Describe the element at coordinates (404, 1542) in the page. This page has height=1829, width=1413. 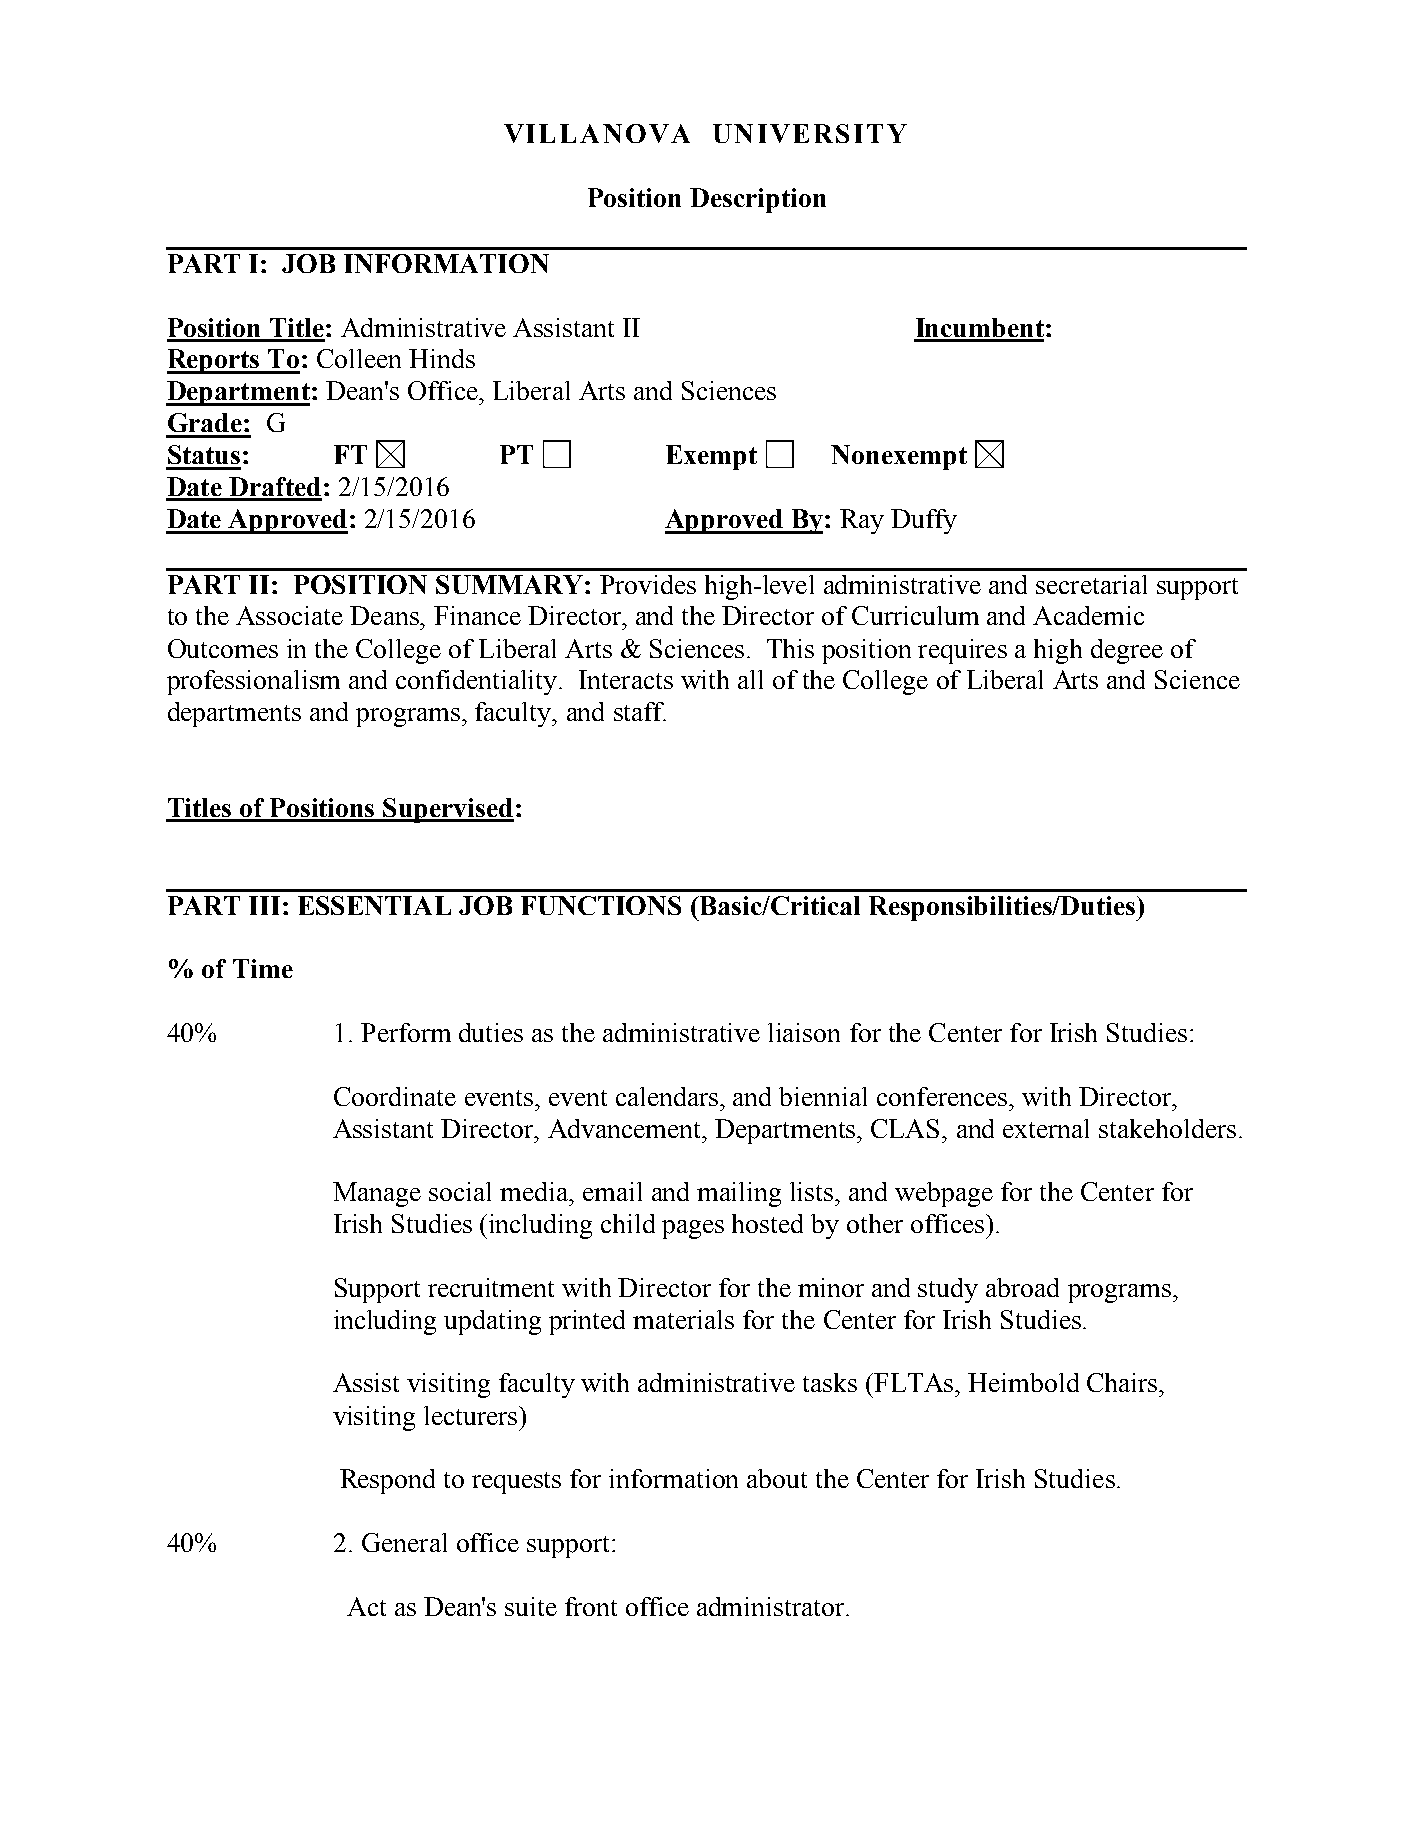
I see `General` at that location.
